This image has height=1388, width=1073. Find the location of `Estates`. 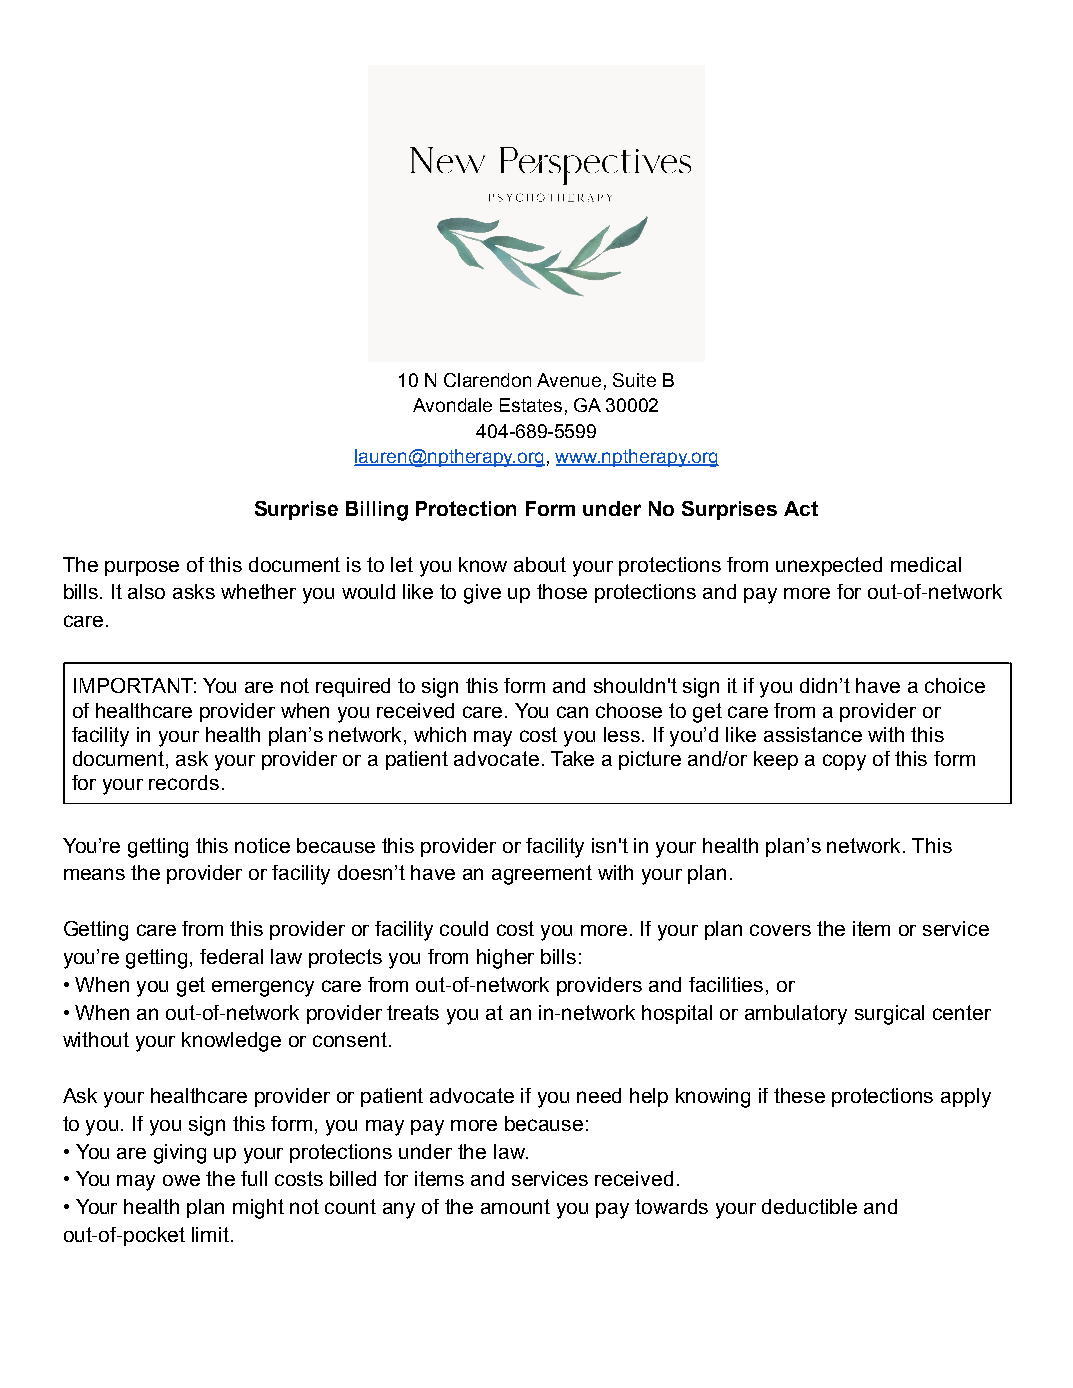

Estates is located at coordinates (531, 405).
